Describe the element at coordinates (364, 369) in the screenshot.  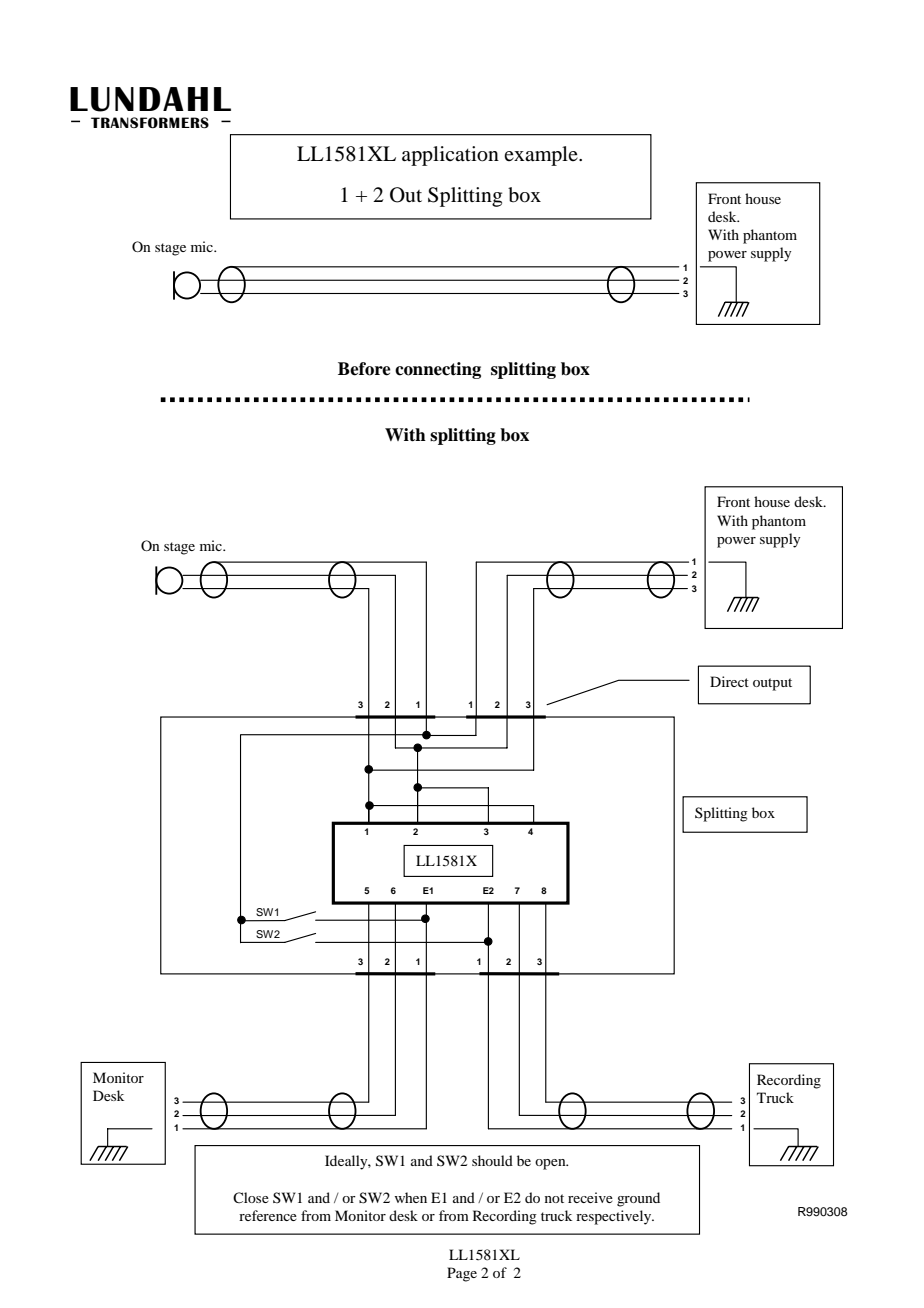
I see `Before` at that location.
